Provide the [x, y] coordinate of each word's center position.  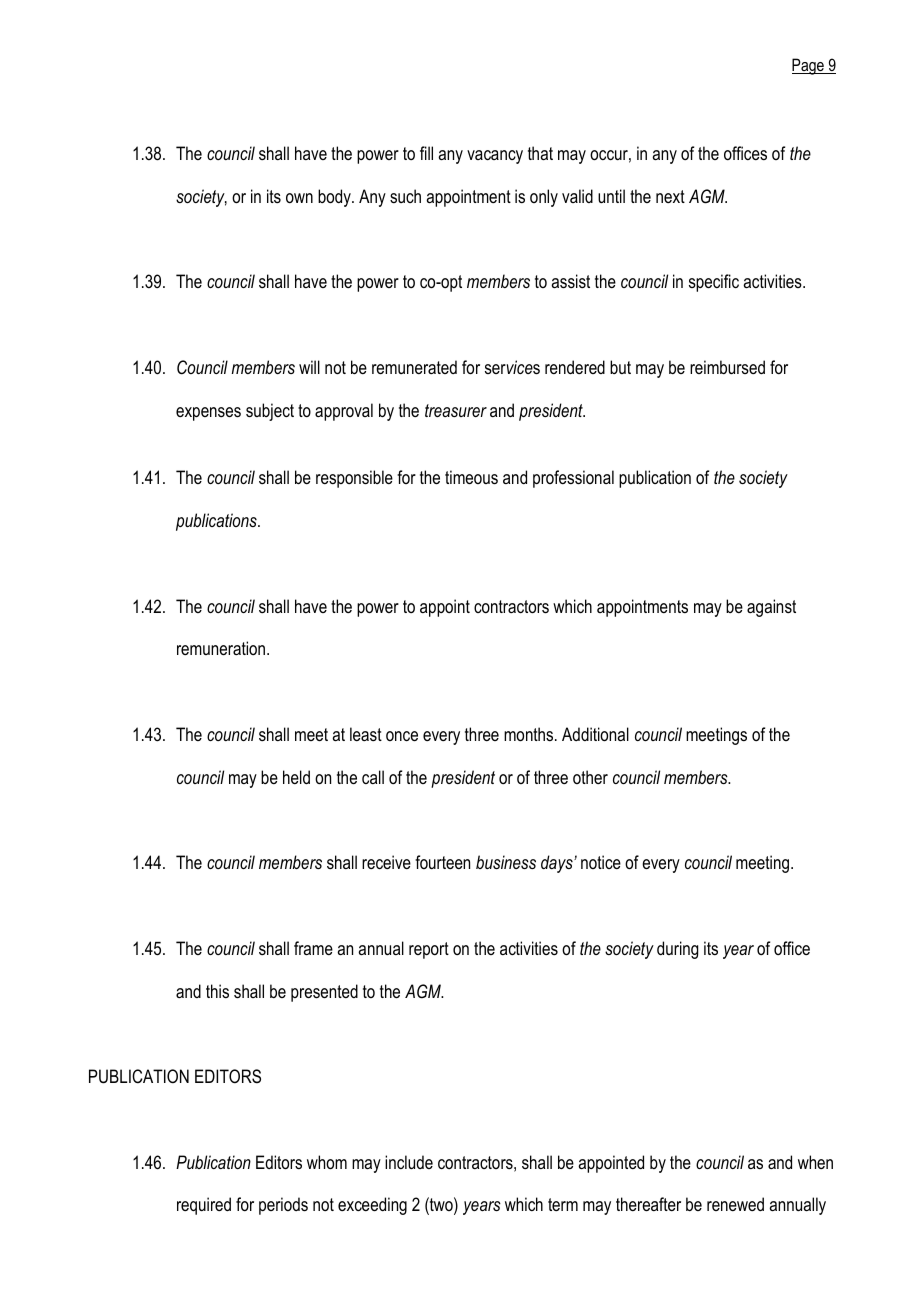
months [530, 734]
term [563, 1204]
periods [283, 1206]
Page [809, 66]
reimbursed [727, 367]
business [506, 862]
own [299, 198]
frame [313, 948]
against [771, 608]
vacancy [495, 157]
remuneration [221, 648]
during [677, 950]
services [512, 367]
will [309, 367]
